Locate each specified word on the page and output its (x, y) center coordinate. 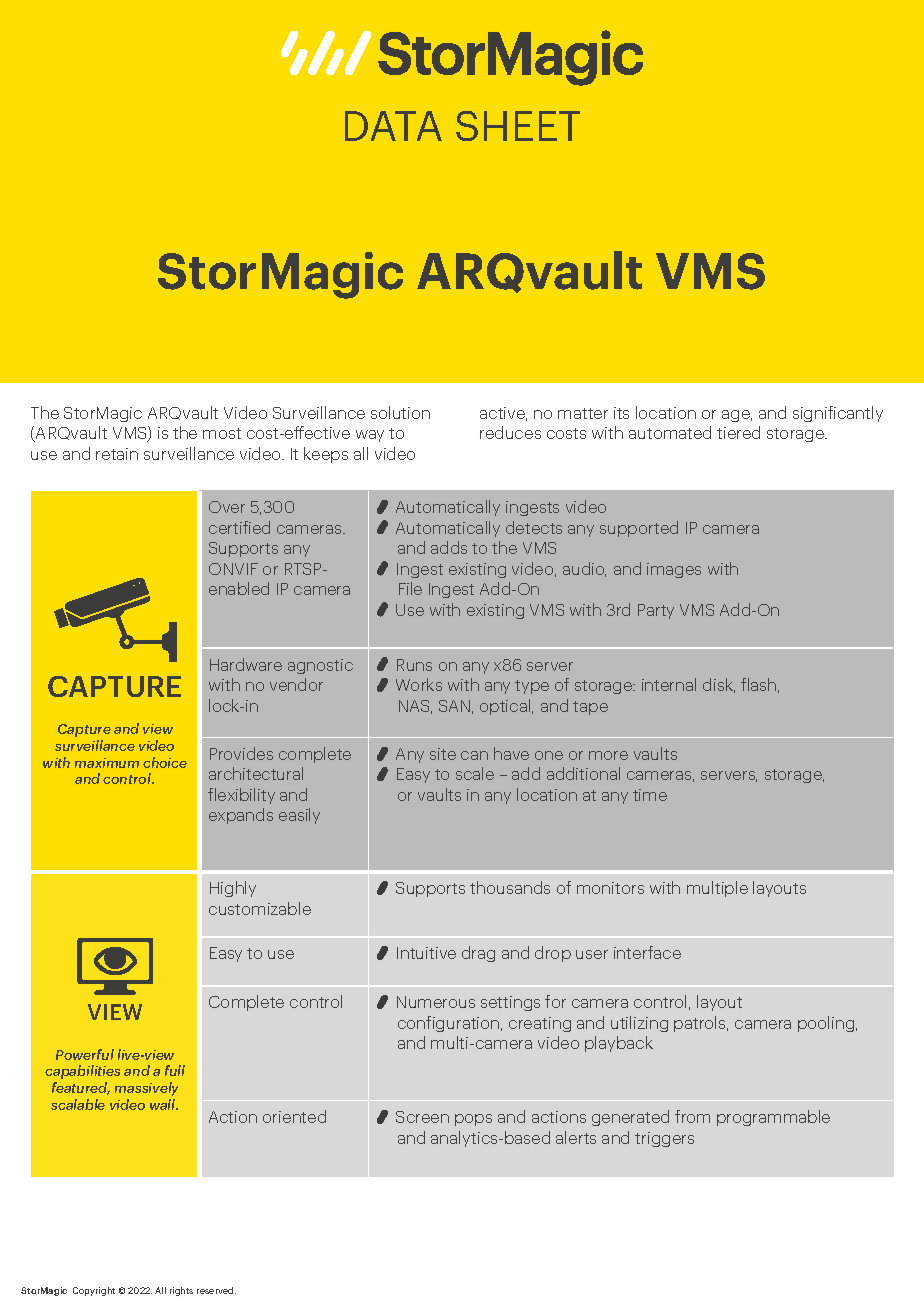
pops (473, 1120)
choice (165, 762)
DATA (393, 126)
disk (719, 685)
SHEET (518, 126)
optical (506, 707)
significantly (838, 414)
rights (181, 1291)
